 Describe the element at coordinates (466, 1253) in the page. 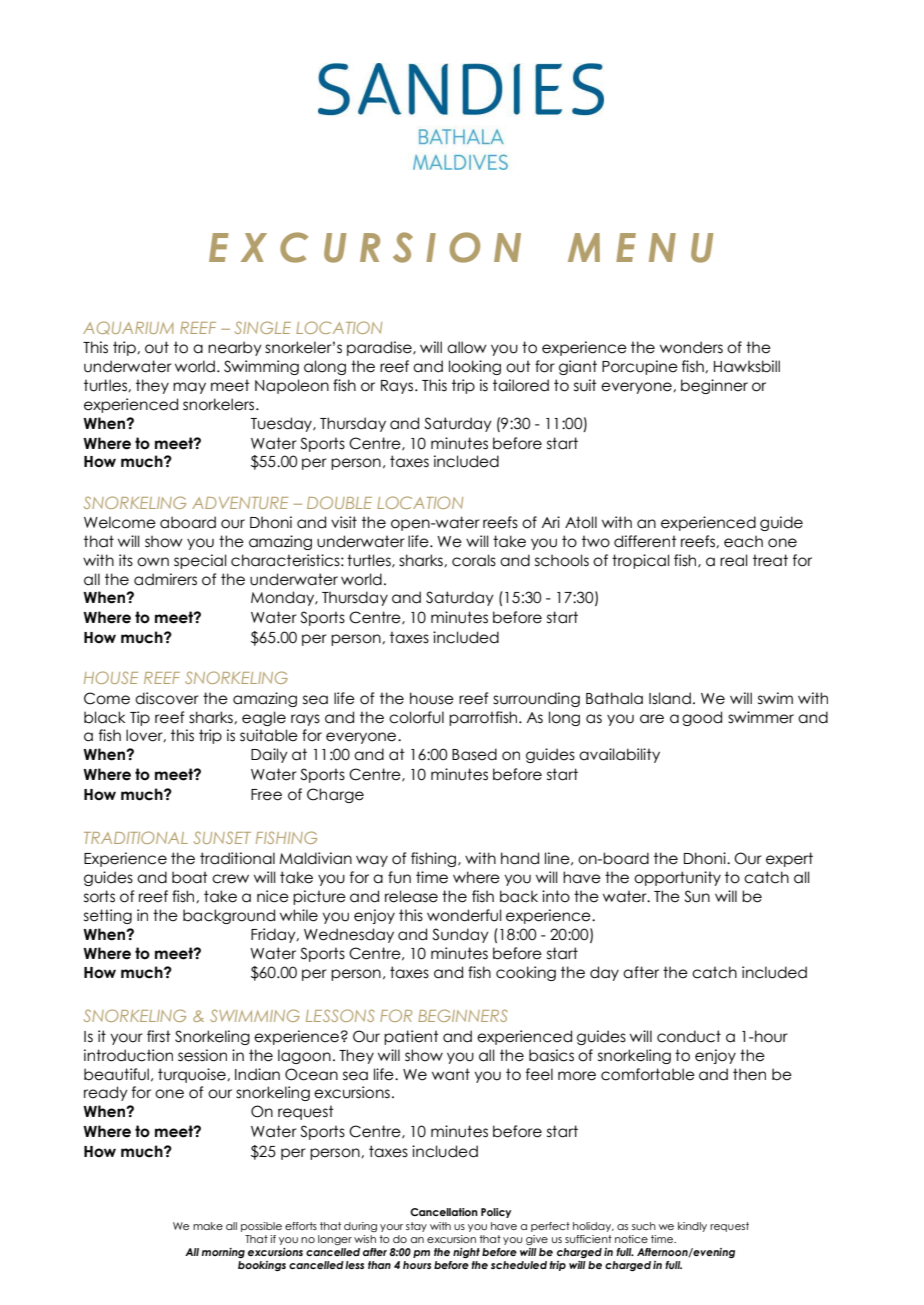

I see `night` at that location.
